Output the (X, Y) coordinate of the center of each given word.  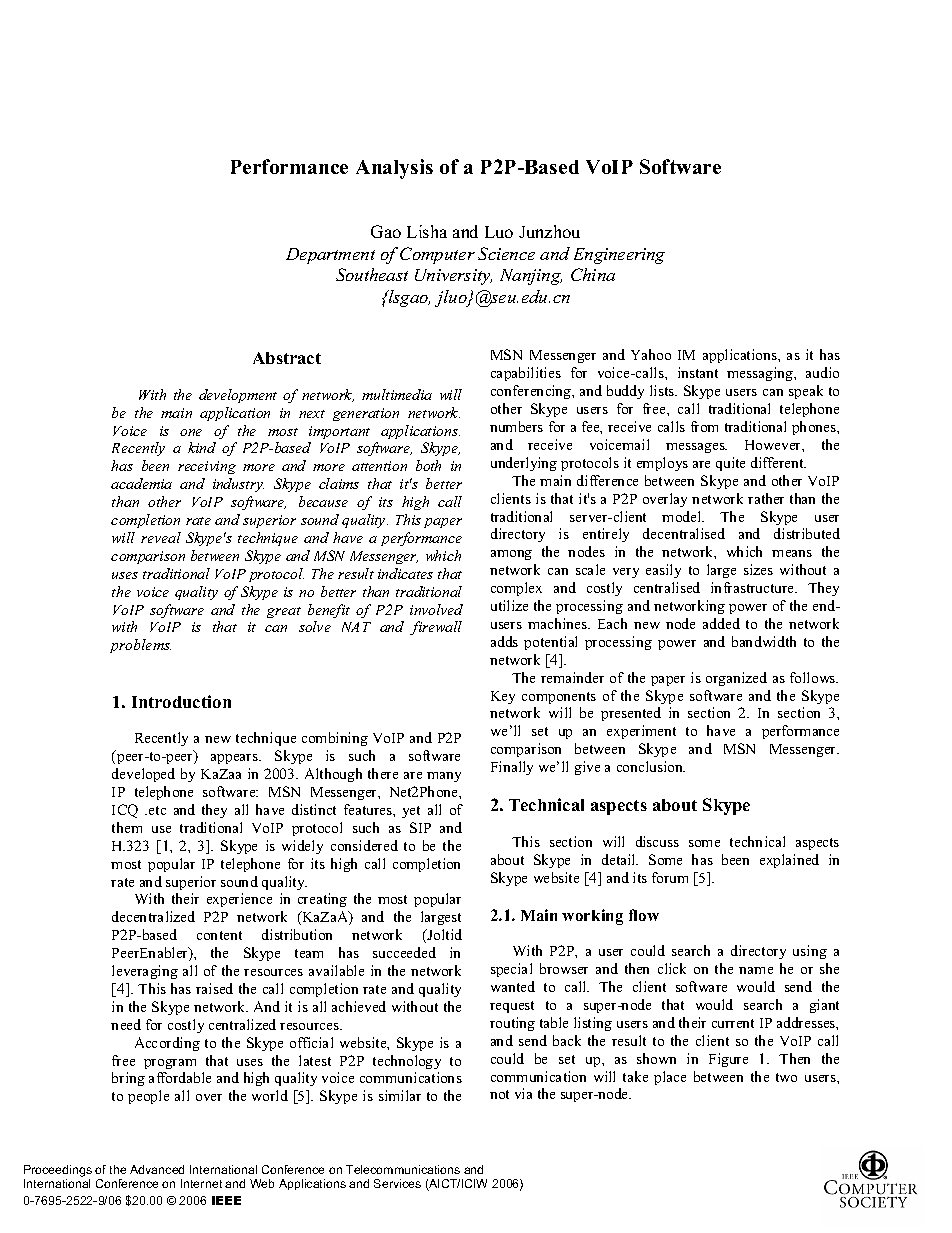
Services (397, 1183)
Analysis (394, 169)
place (670, 1078)
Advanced (157, 1169)
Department (330, 256)
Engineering (619, 256)
